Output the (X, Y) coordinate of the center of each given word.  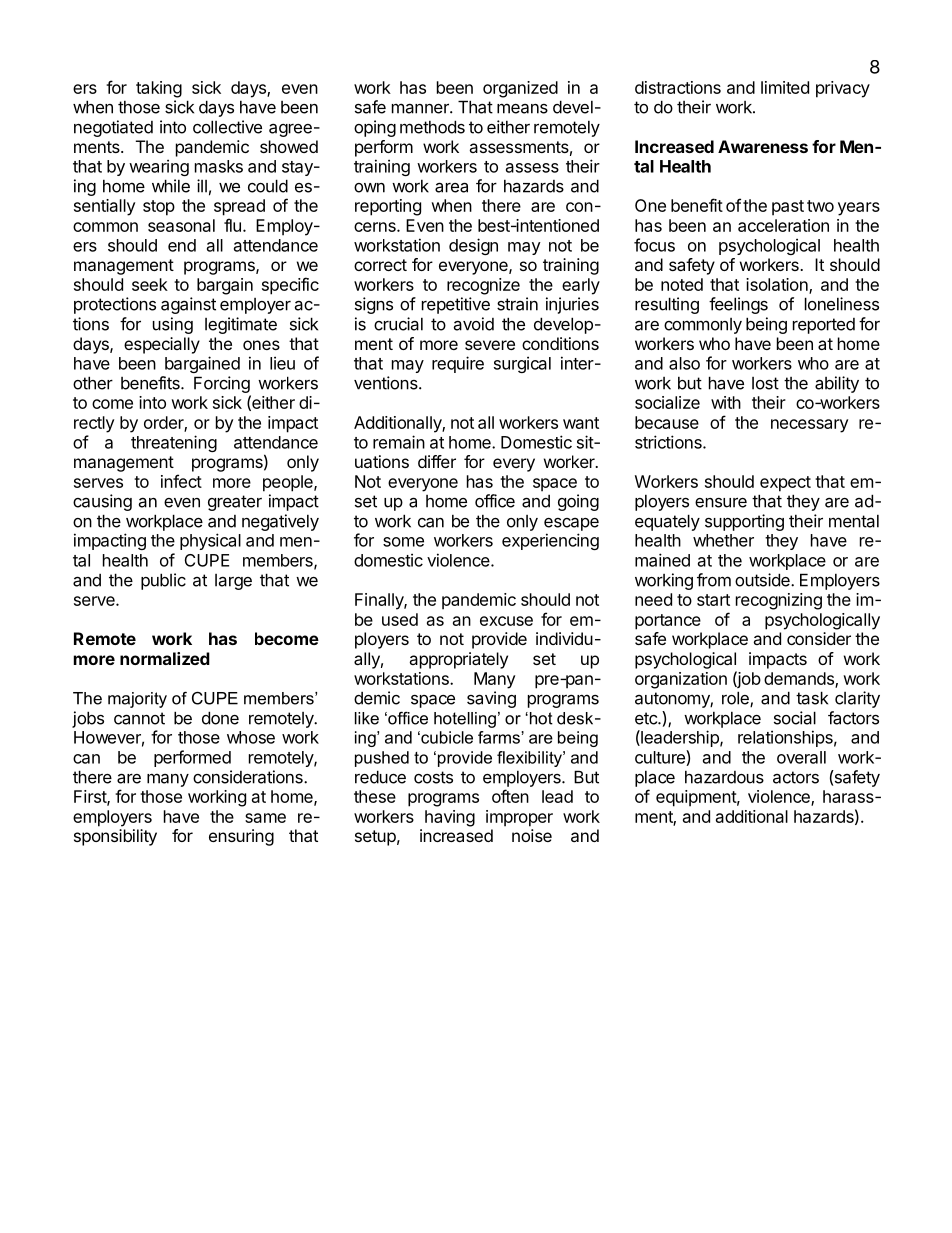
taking (159, 89)
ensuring (241, 837)
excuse (506, 621)
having (450, 818)
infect (181, 481)
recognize (483, 286)
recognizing (779, 601)
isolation (778, 286)
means (522, 108)
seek (150, 284)
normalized (165, 658)
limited (785, 87)
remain (399, 442)
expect (785, 484)
